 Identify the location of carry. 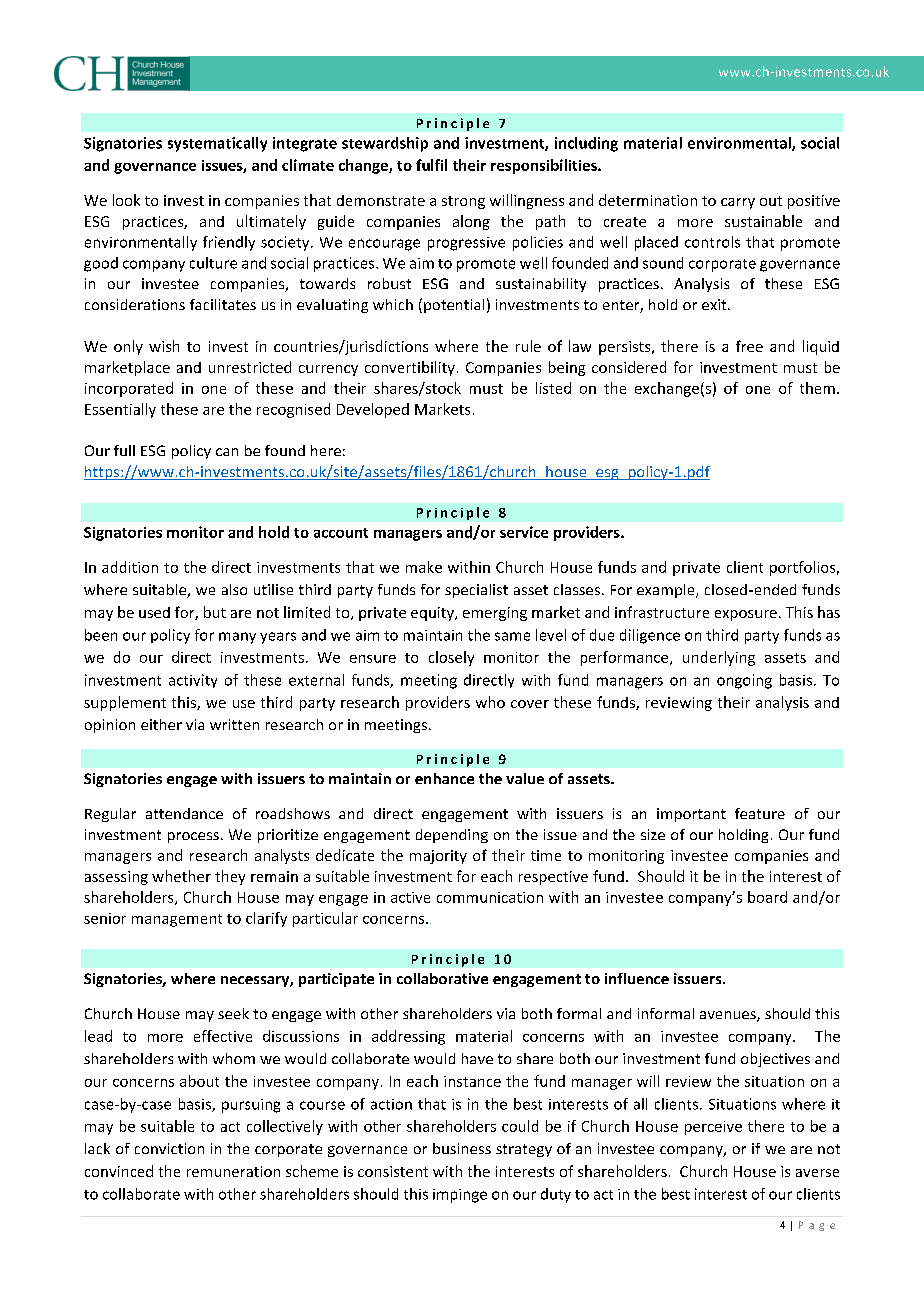
(738, 203).
